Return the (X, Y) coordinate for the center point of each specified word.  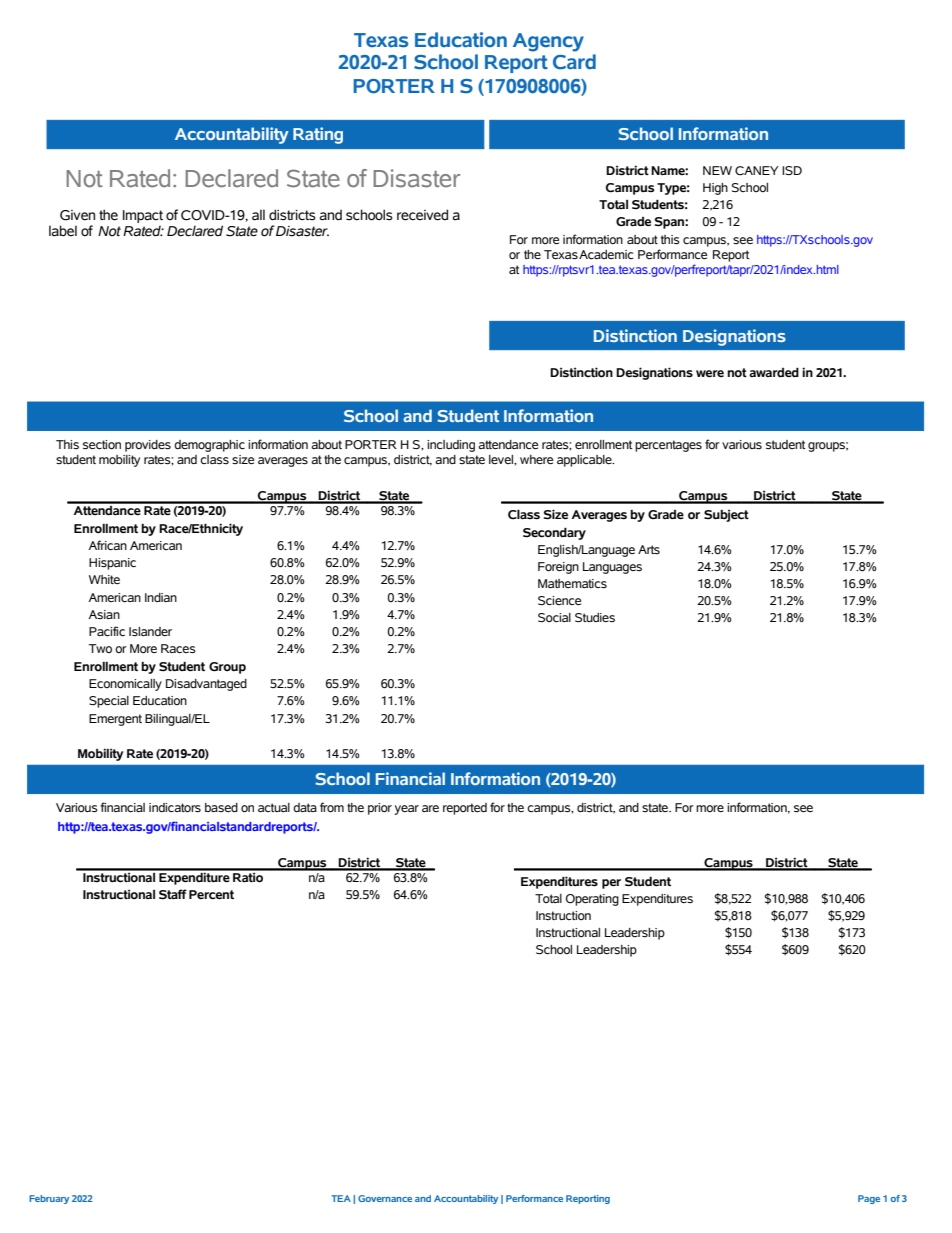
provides (148, 446)
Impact (143, 218)
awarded (774, 373)
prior (380, 809)
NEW (717, 170)
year (406, 810)
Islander (150, 631)
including (451, 446)
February (49, 1199)
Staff (173, 894)
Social (554, 618)
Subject (726, 515)
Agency (548, 42)
